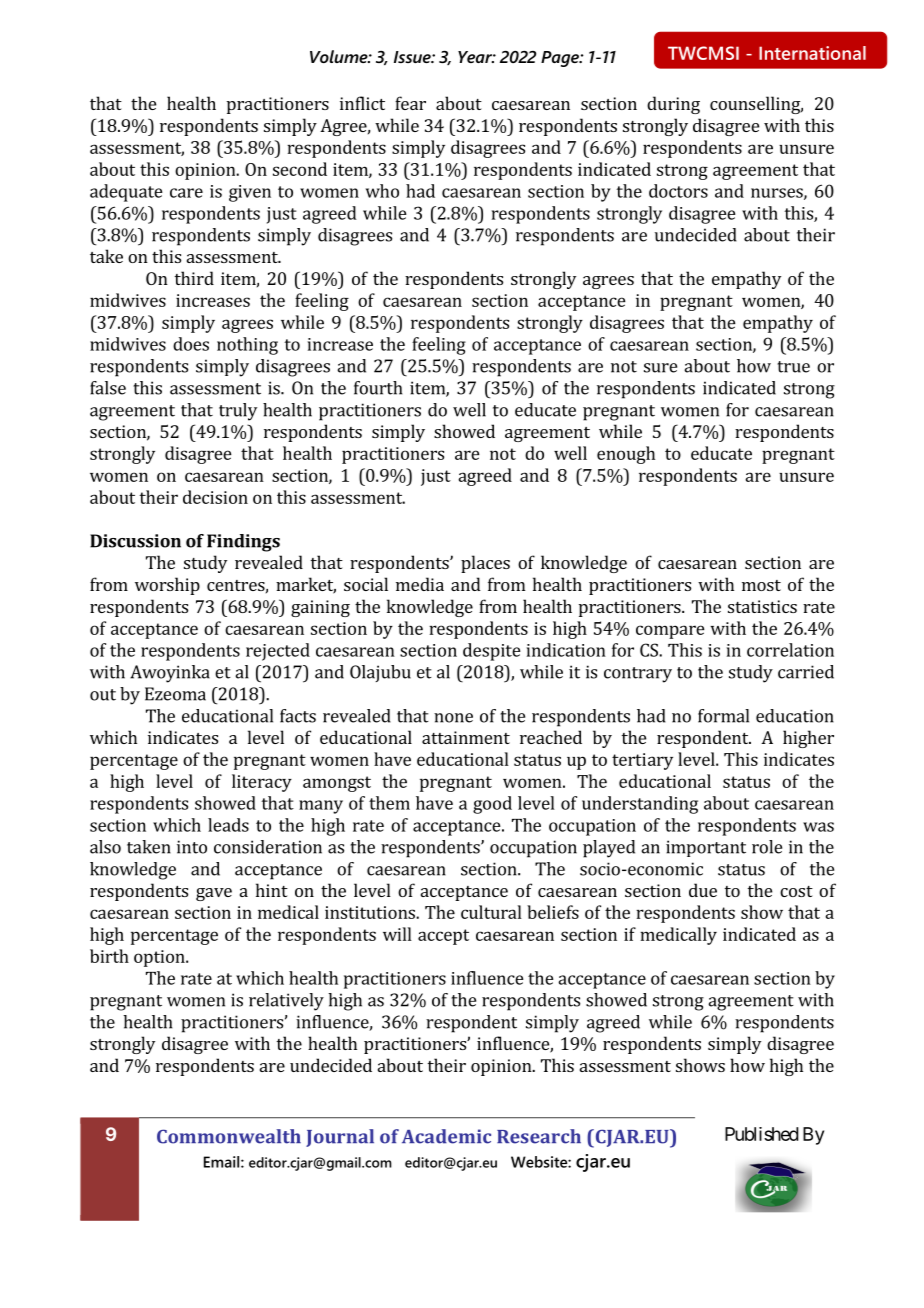 Image resolution: width=924 pixels, height=1308 pixels. What do you see at coordinates (410, 103) in the document?
I see `fear` at bounding box center [410, 103].
